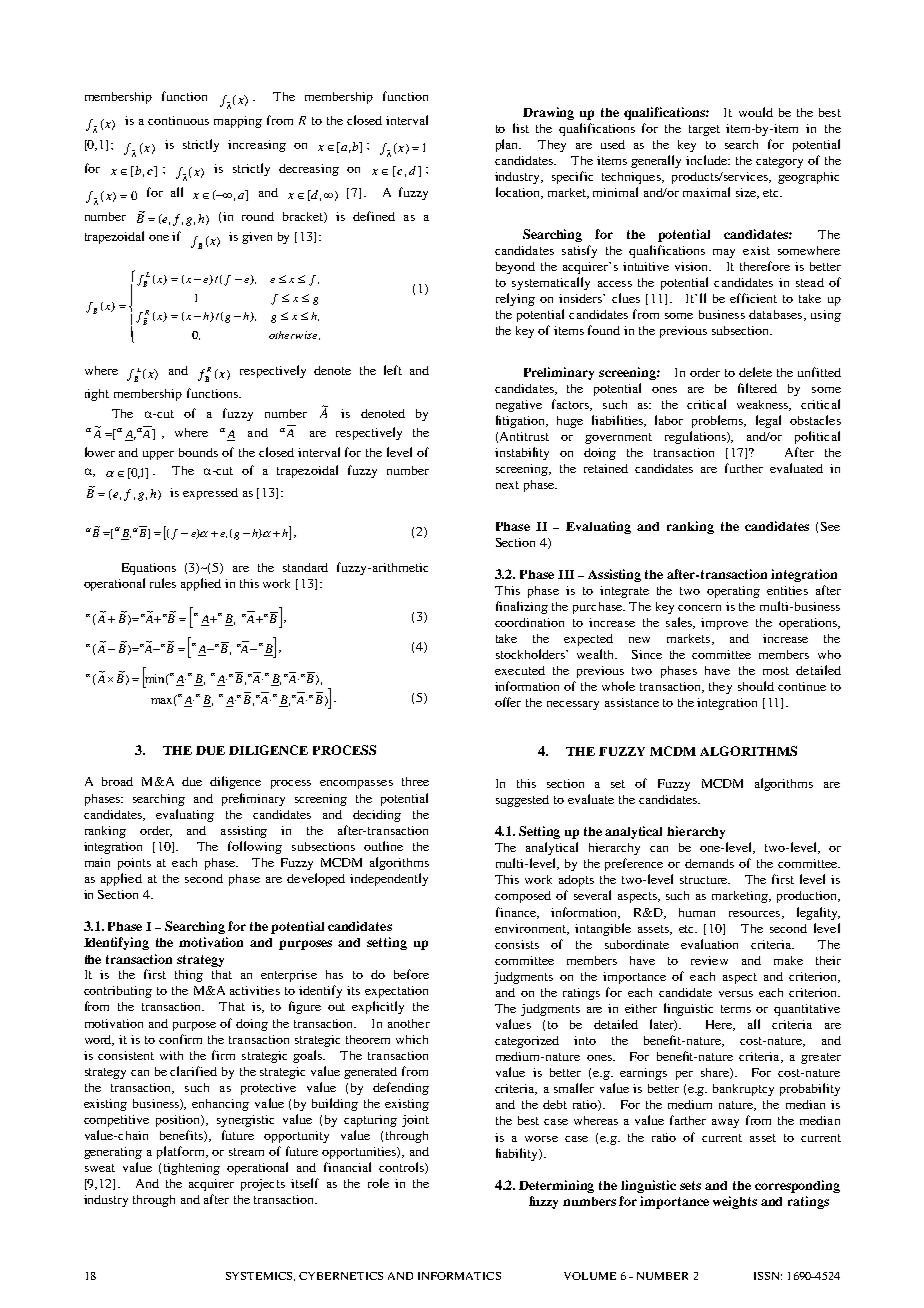  What do you see at coordinates (178, 120) in the screenshot?
I see `continuous` at bounding box center [178, 120].
